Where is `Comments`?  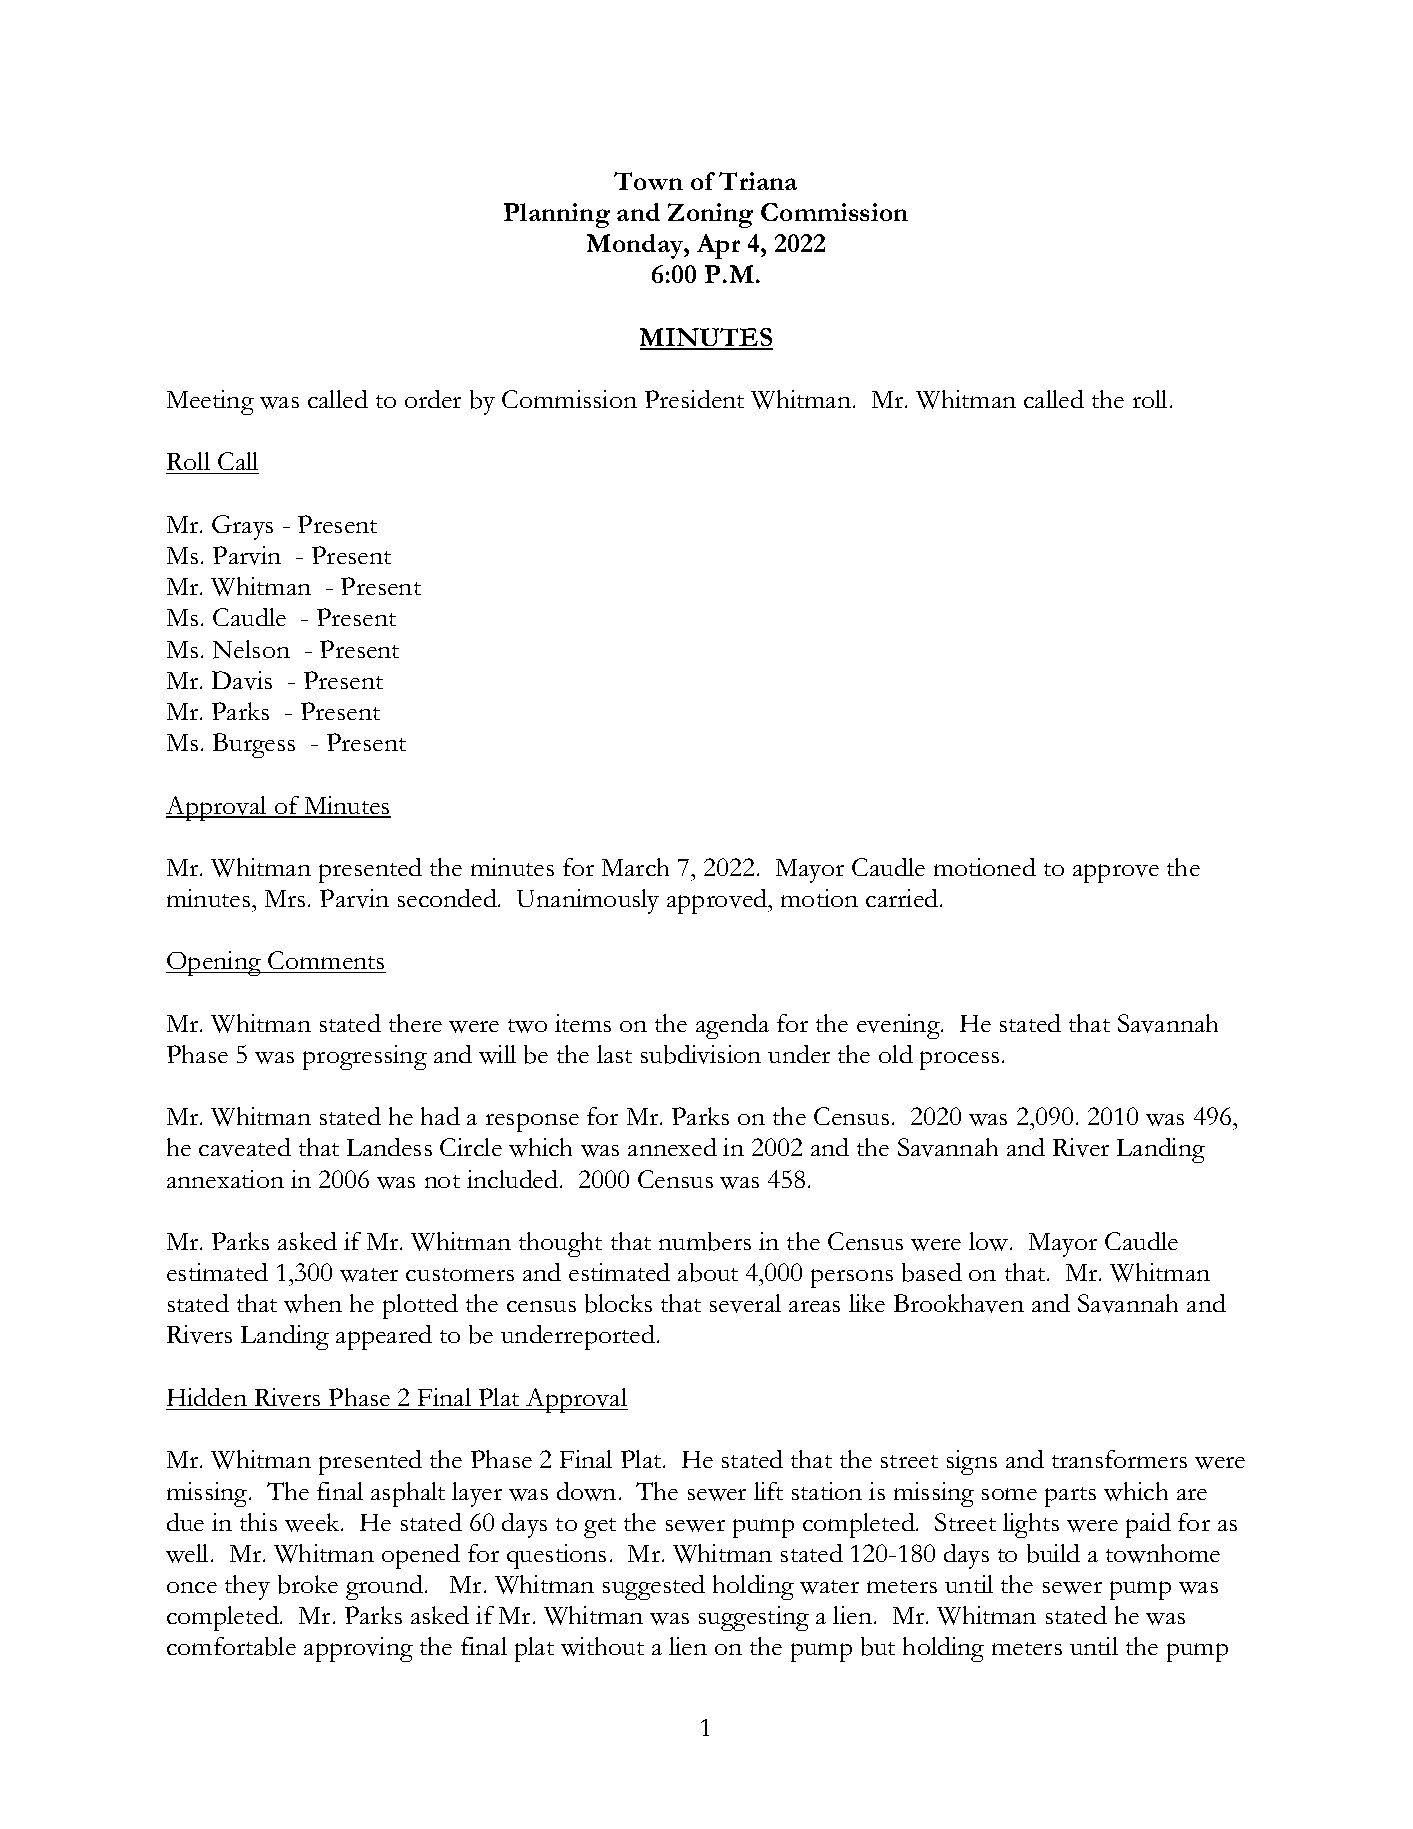 Comments is located at coordinates (326, 962).
